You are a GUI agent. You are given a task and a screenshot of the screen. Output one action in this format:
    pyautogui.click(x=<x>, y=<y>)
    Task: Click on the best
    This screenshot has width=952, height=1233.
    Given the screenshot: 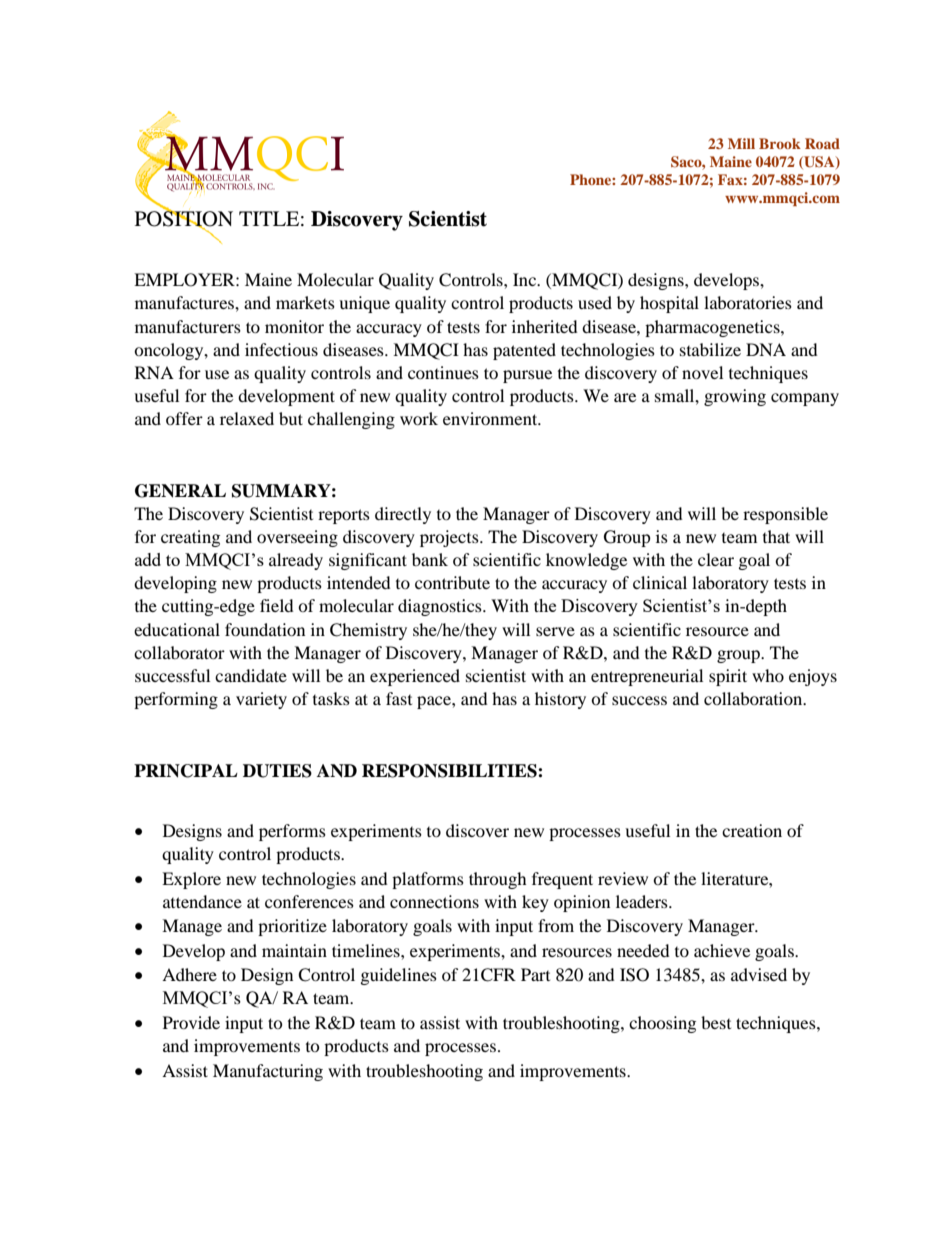 What is the action you would take?
    pyautogui.click(x=716, y=1022)
